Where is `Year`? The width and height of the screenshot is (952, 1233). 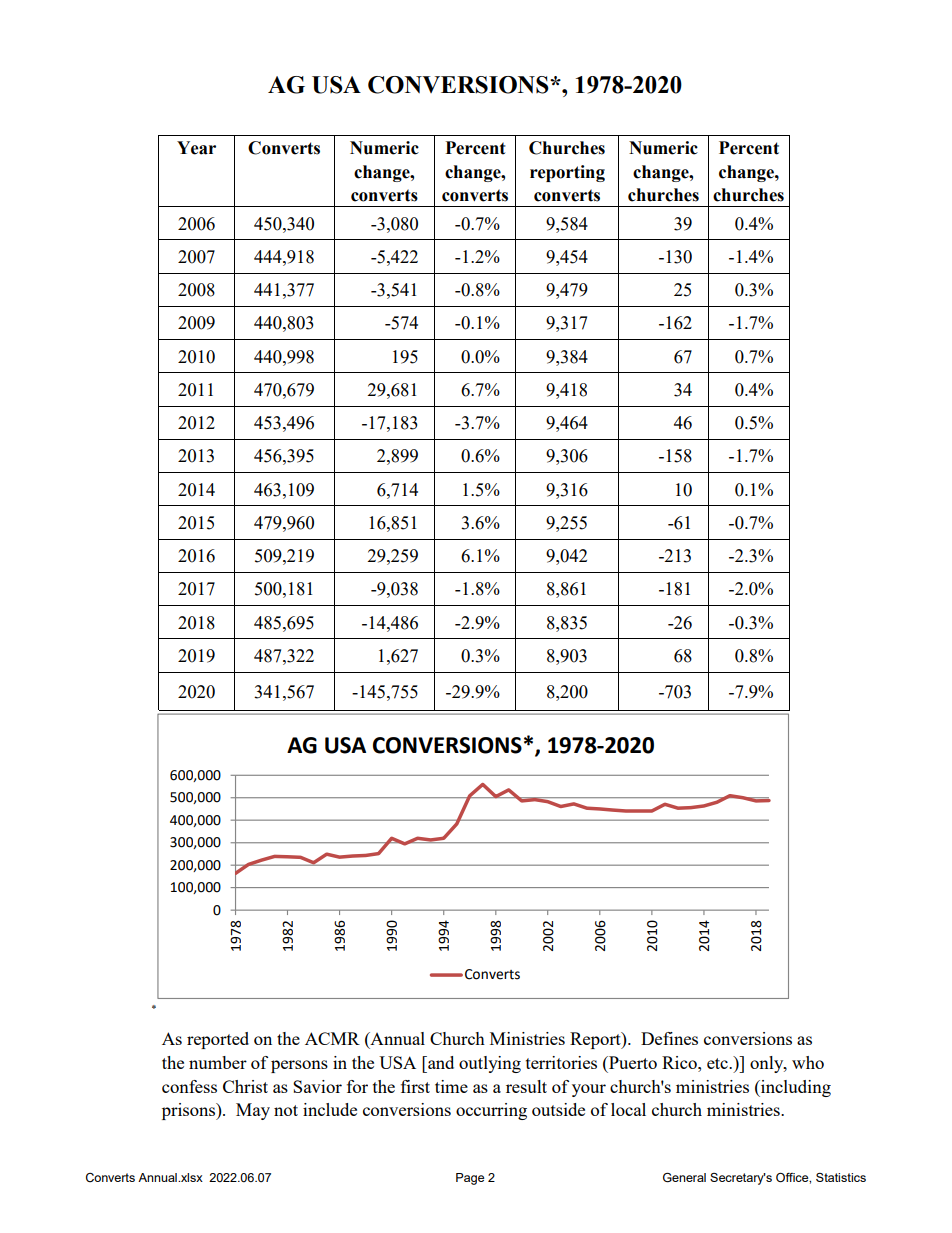
Year is located at coordinates (196, 148).
